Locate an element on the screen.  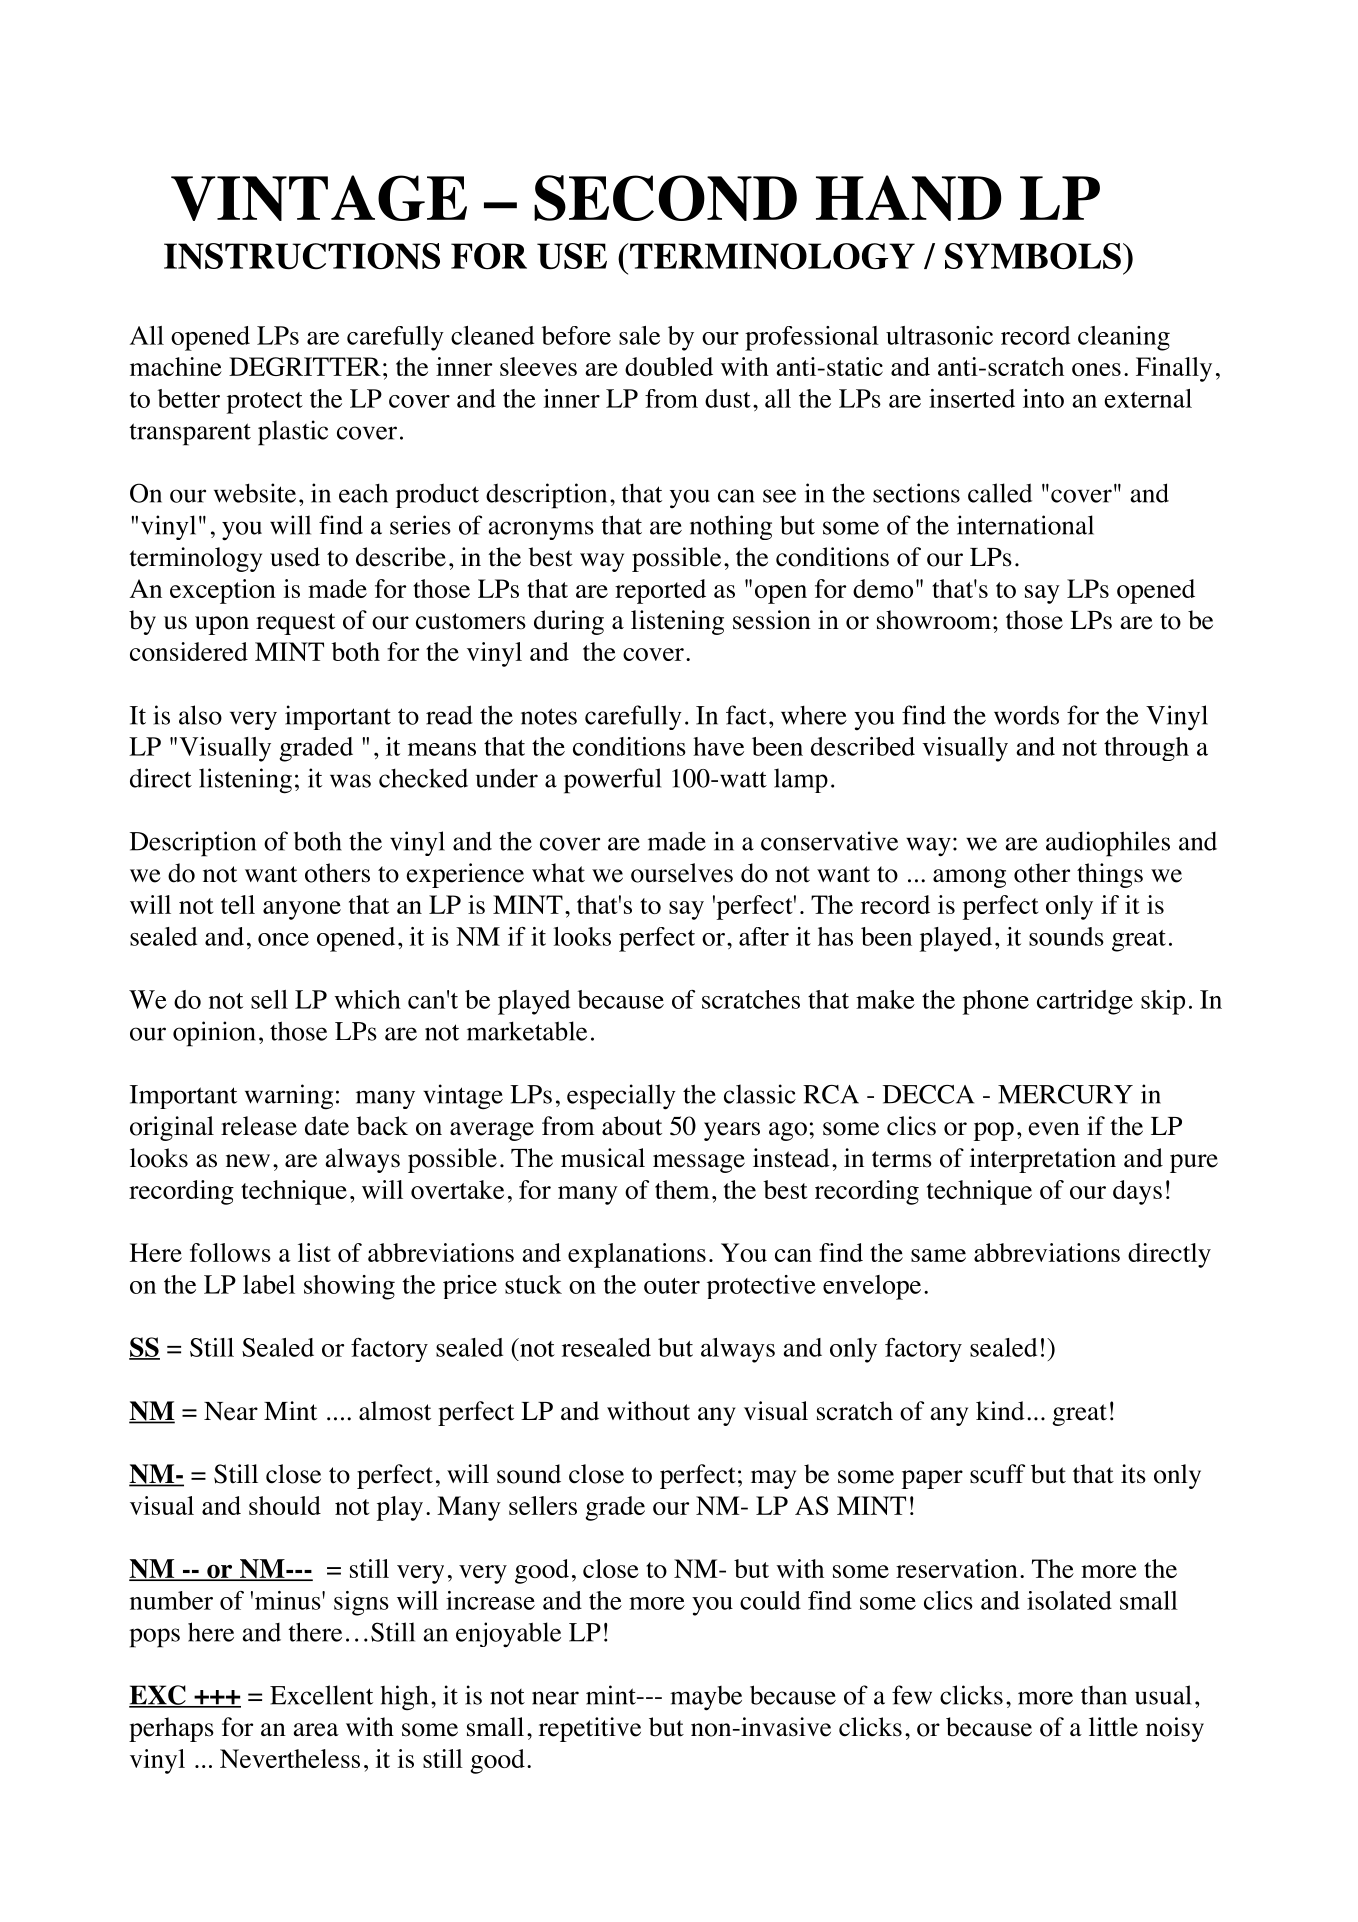
request is located at coordinates (295, 624).
